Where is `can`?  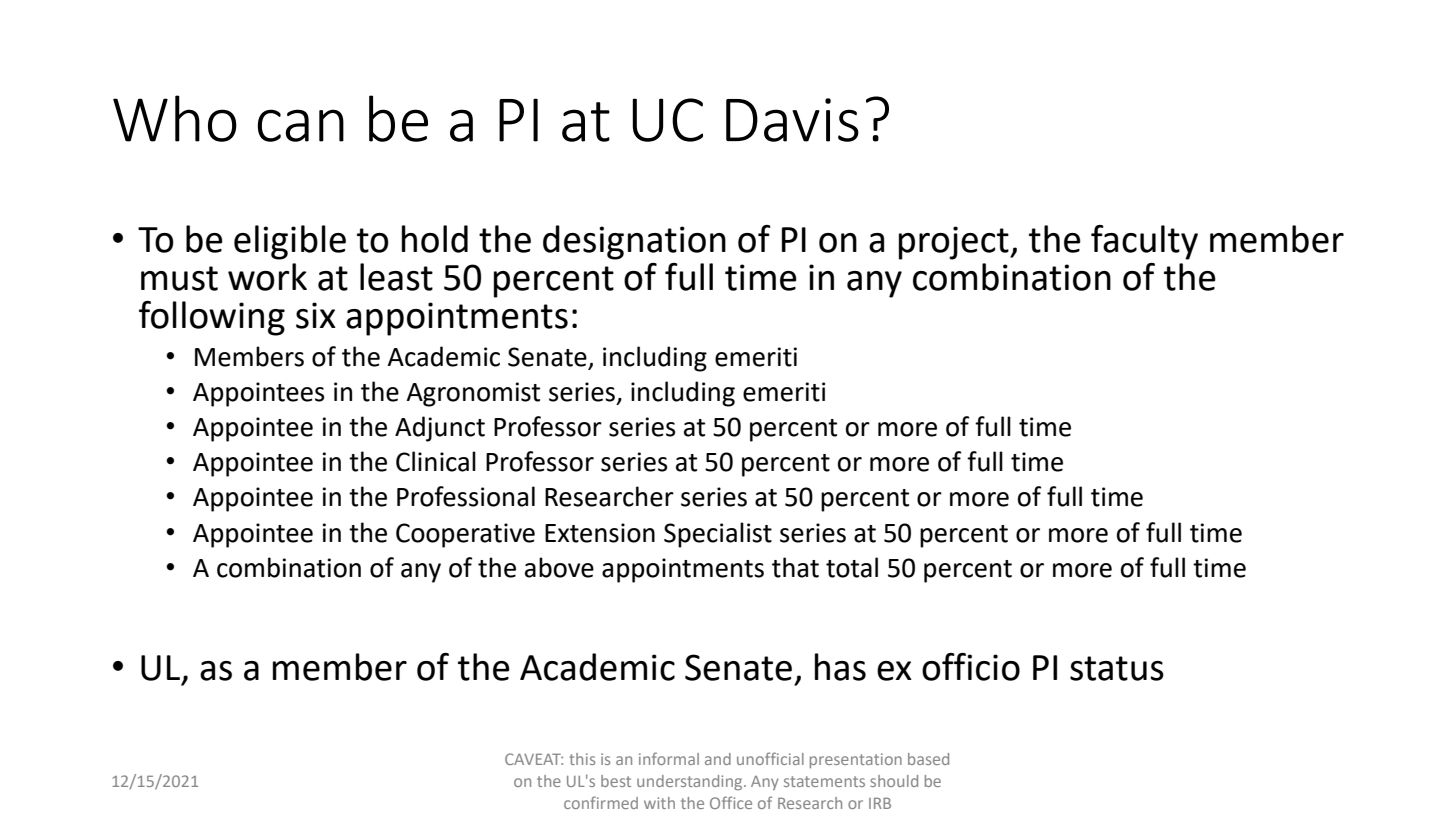 can is located at coordinates (301, 125).
